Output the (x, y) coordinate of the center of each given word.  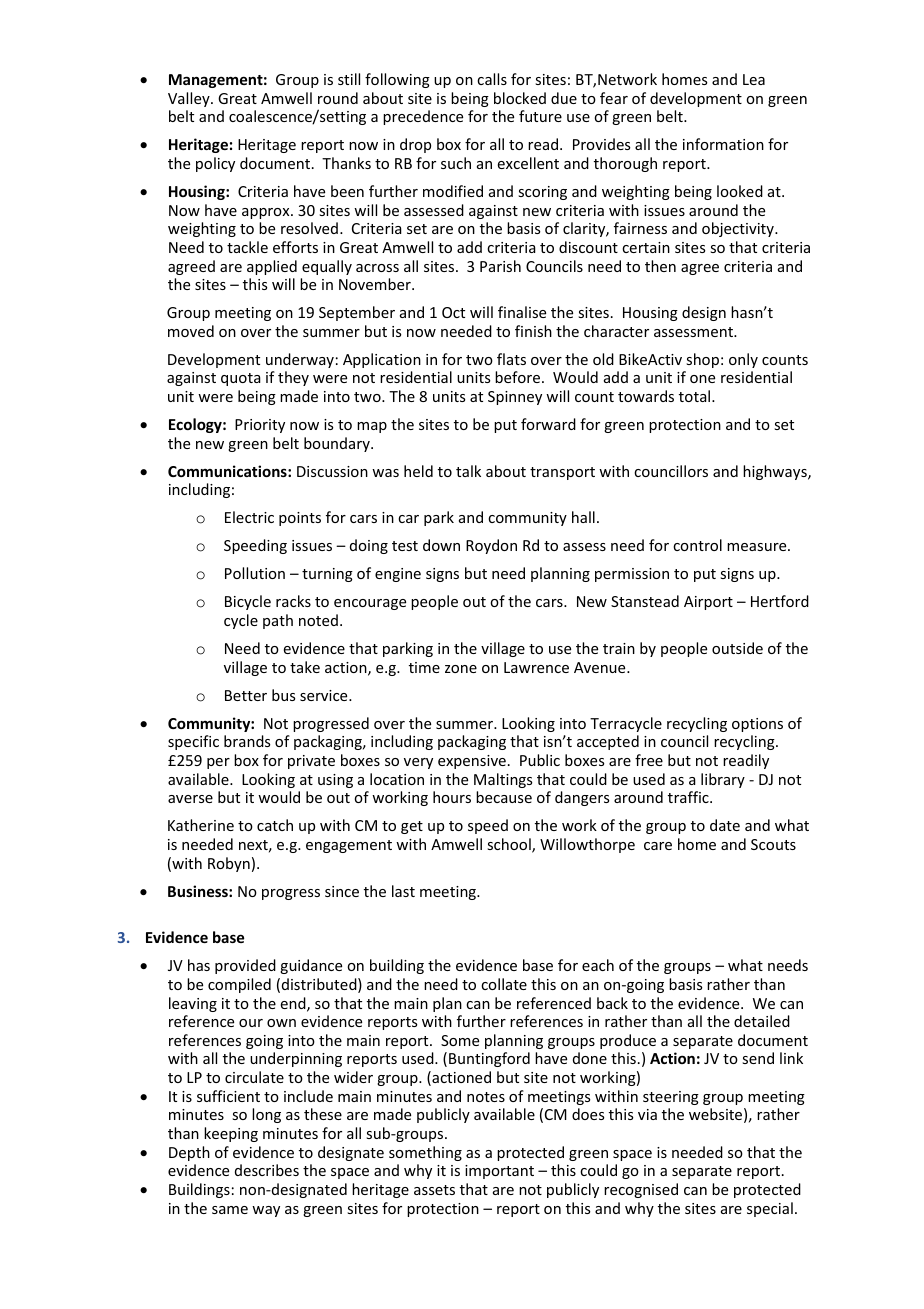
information (723, 144)
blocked (520, 98)
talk (468, 471)
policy (215, 164)
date (725, 825)
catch (275, 825)
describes (267, 1170)
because (504, 797)
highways (776, 472)
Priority (260, 426)
